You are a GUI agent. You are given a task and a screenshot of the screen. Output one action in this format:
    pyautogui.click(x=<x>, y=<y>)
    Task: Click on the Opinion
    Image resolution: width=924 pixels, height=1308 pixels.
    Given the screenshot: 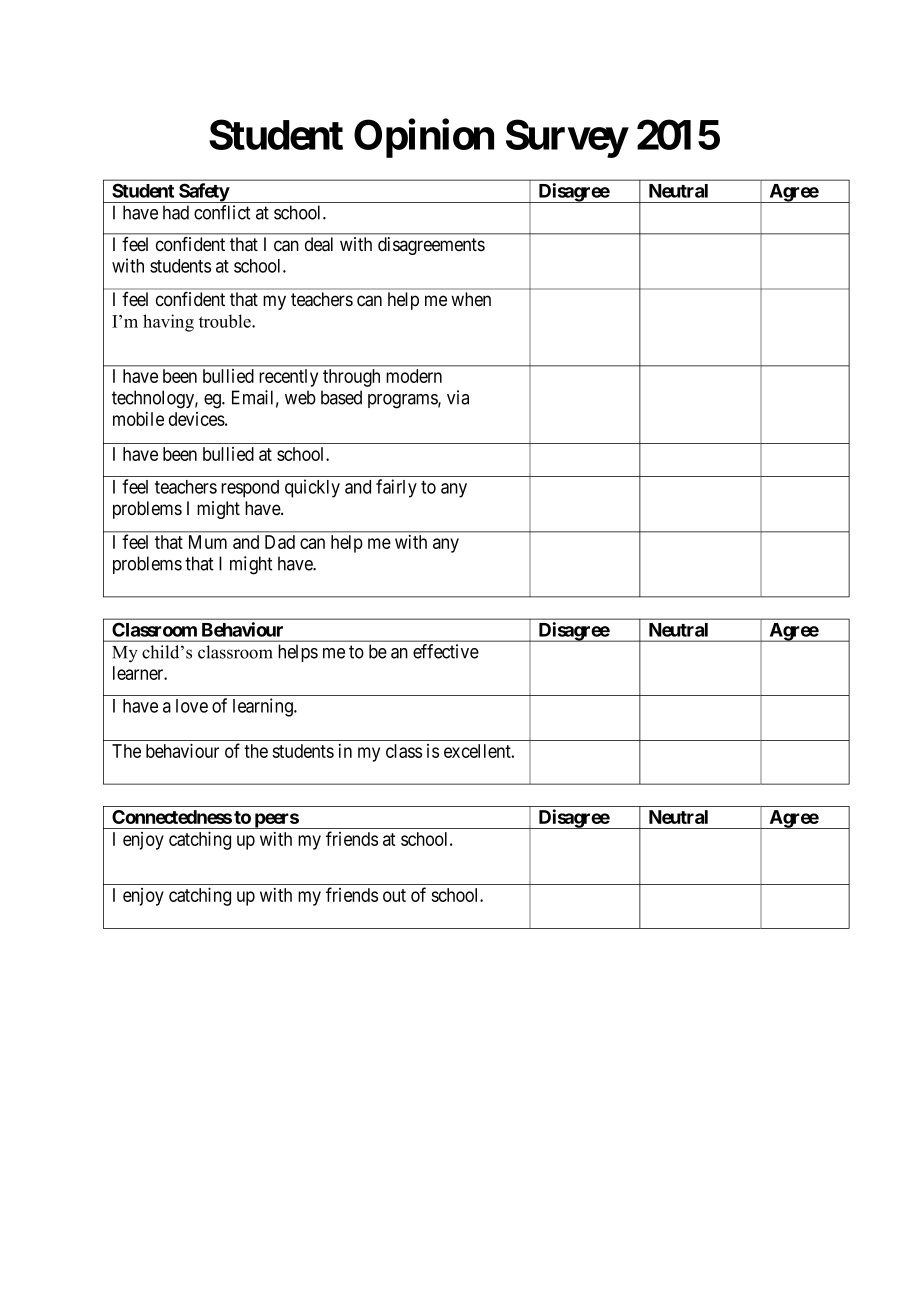 What is the action you would take?
    pyautogui.click(x=424, y=138)
